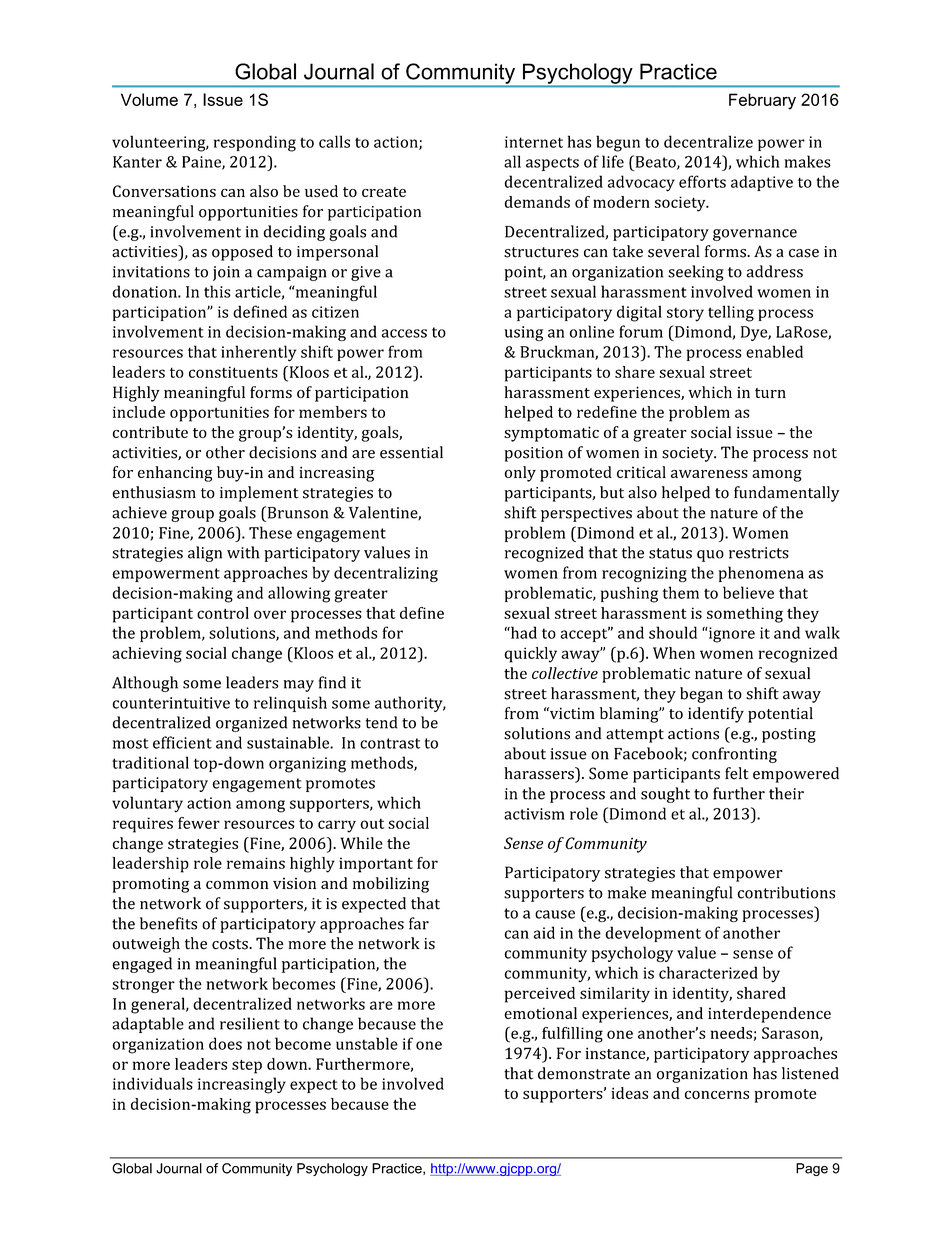 Image resolution: width=952 pixels, height=1233 pixels. Describe the element at coordinates (530, 655) in the screenshot. I see `quickly` at that location.
